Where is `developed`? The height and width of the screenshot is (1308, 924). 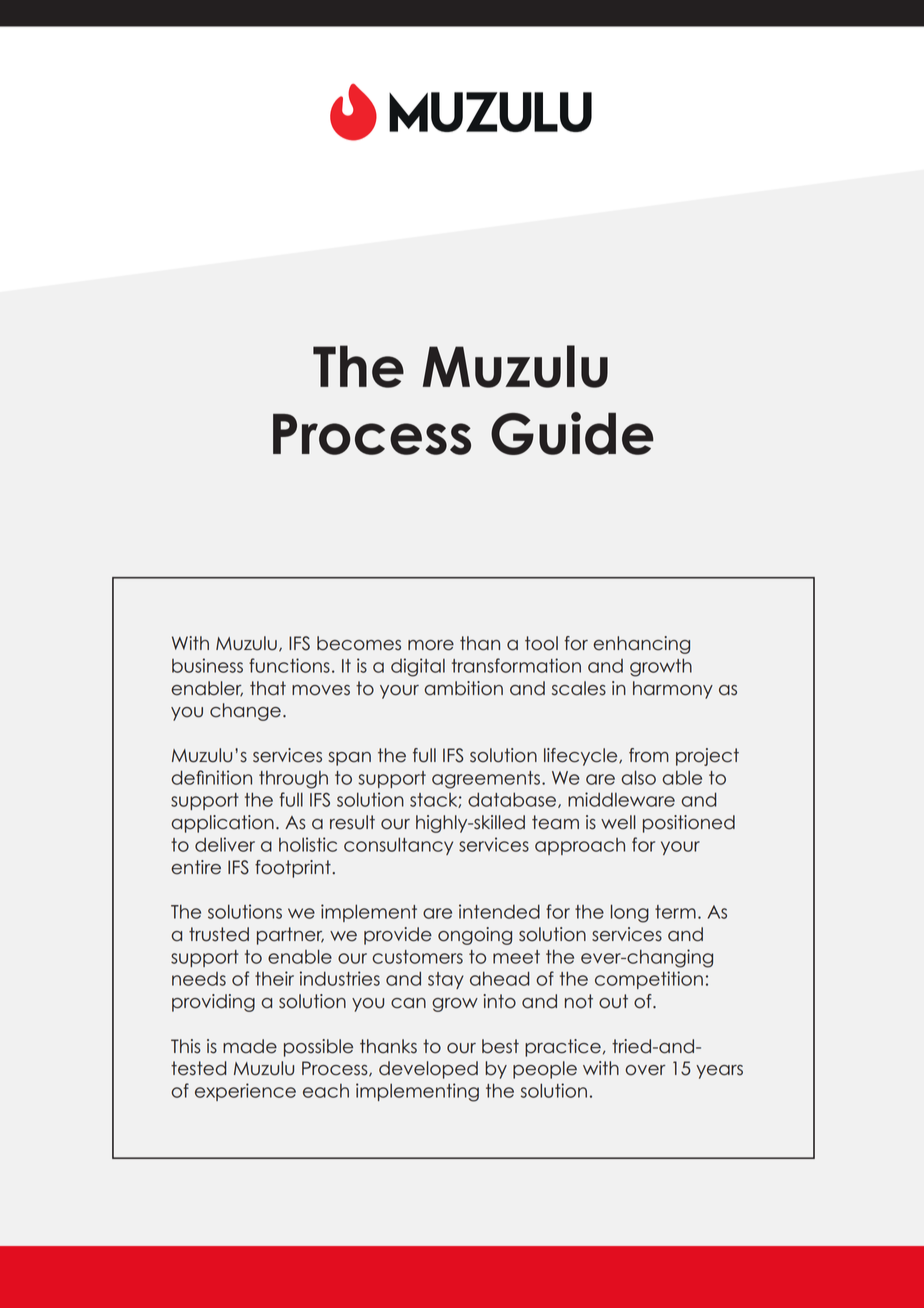 developed is located at coordinates (428, 1070).
